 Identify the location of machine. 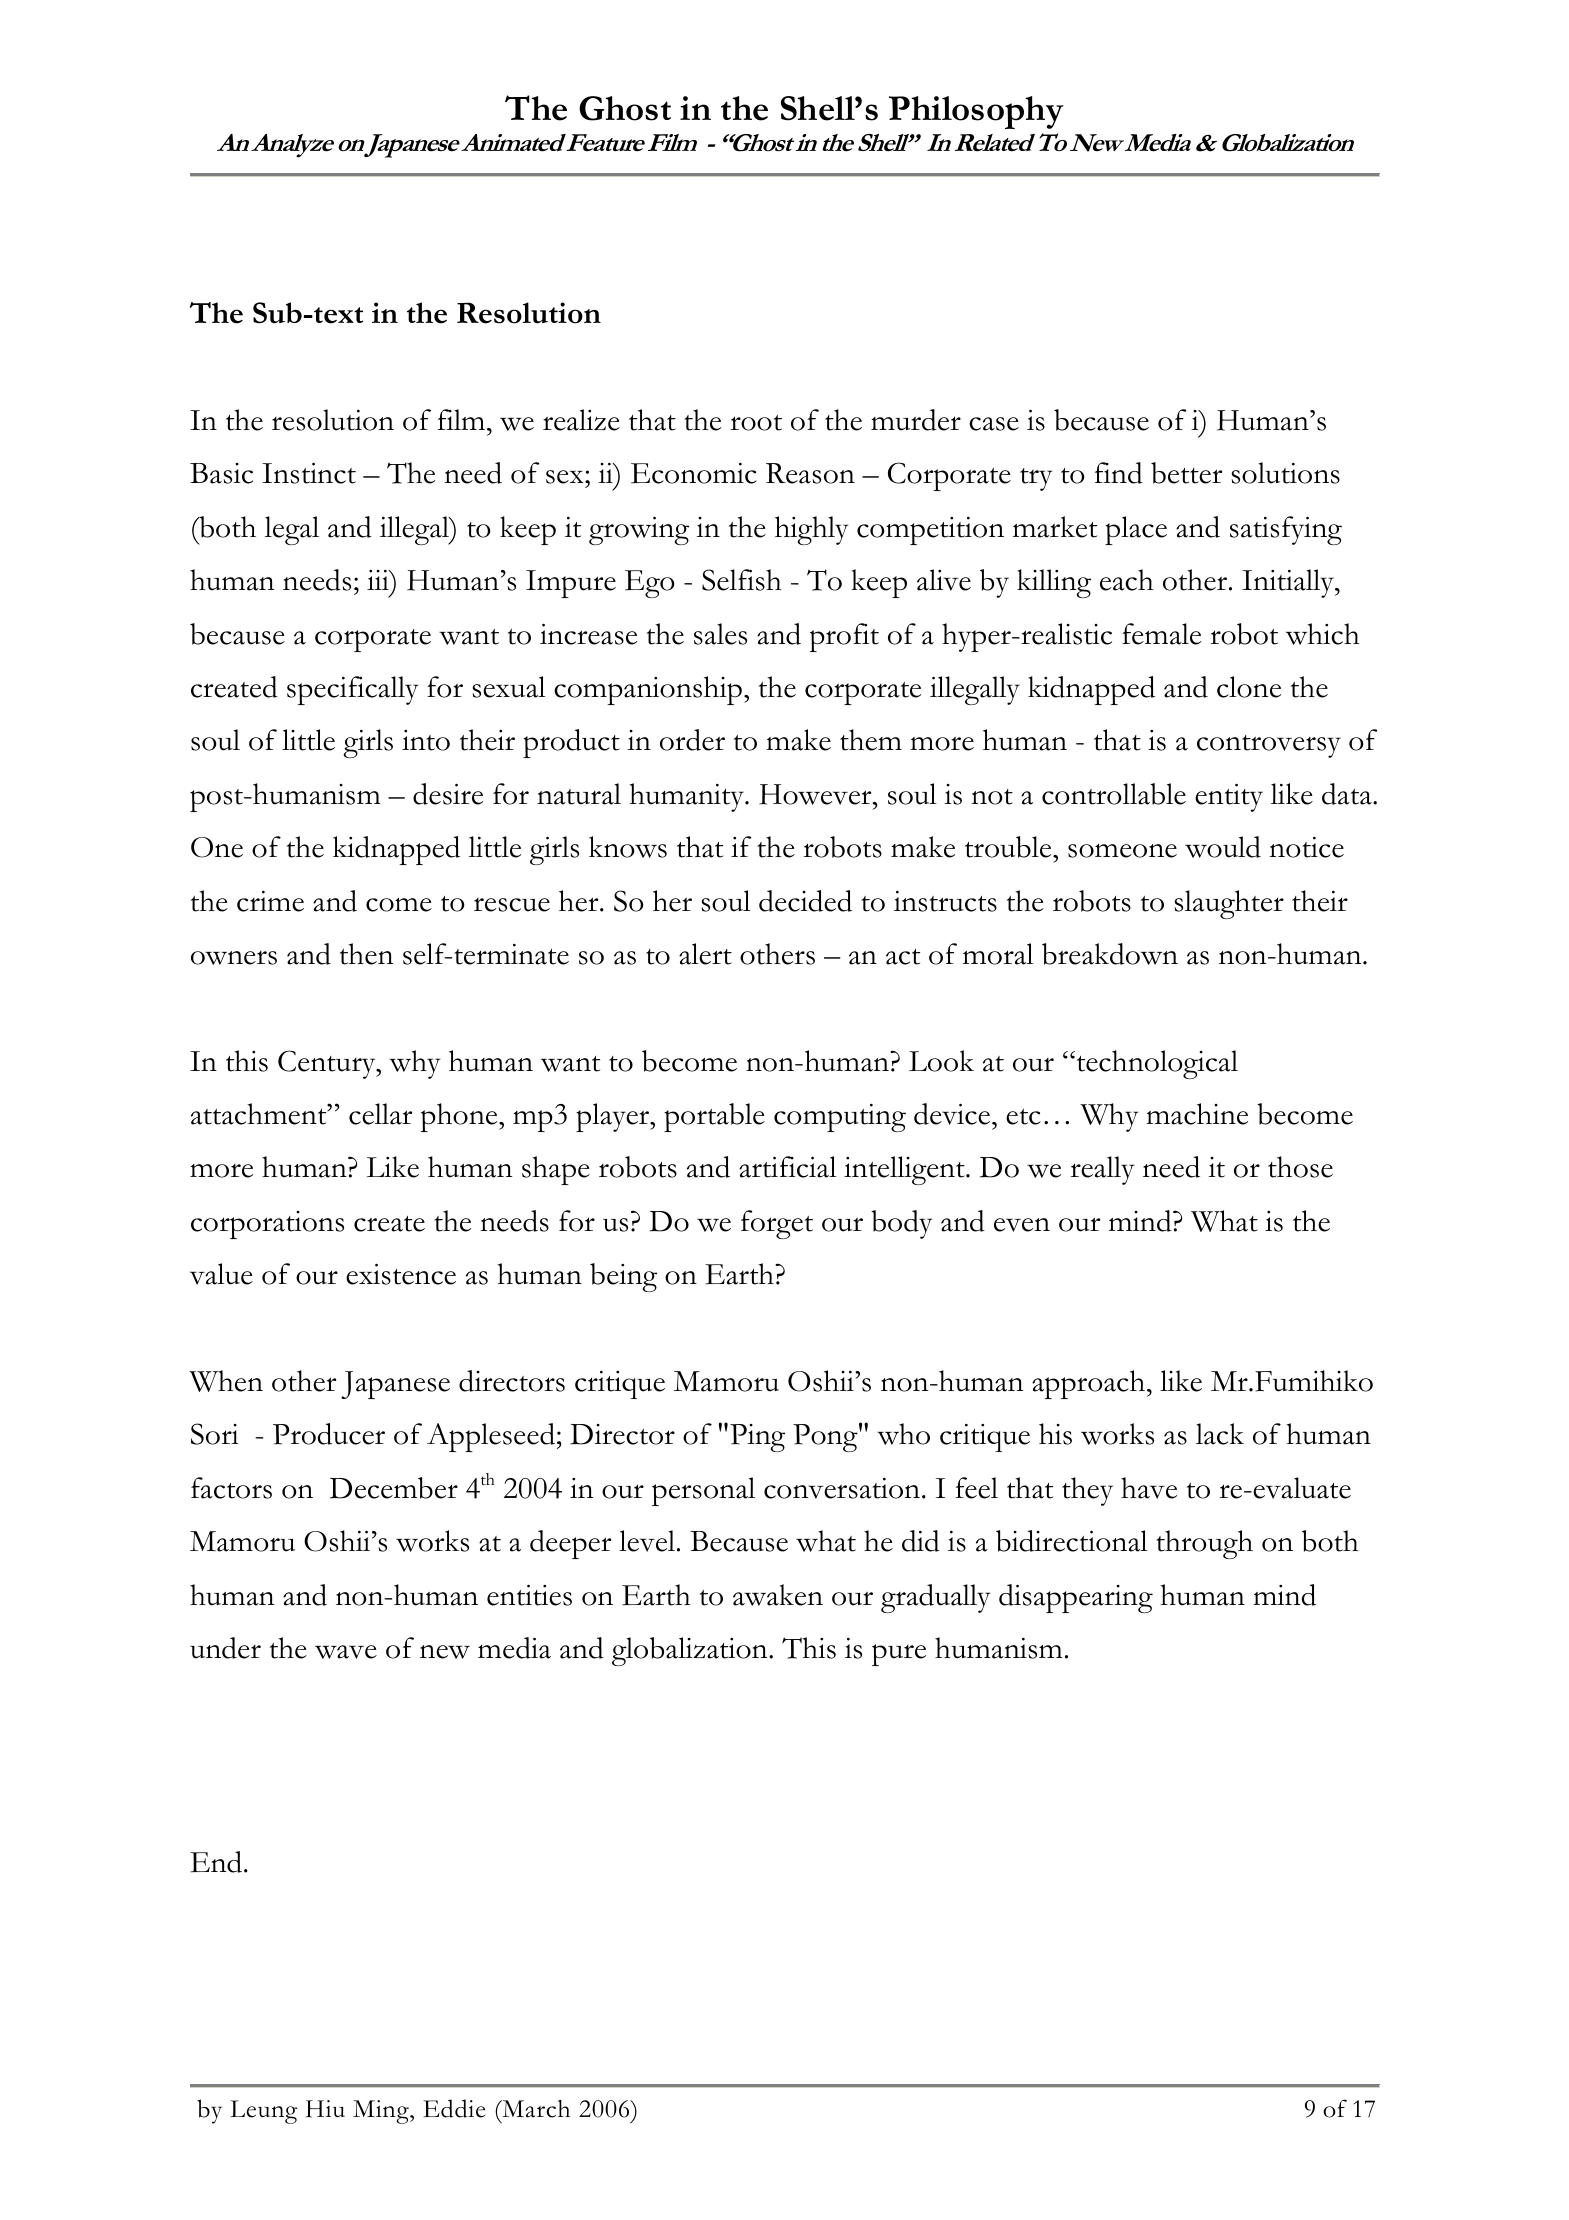
(1197, 1114).
